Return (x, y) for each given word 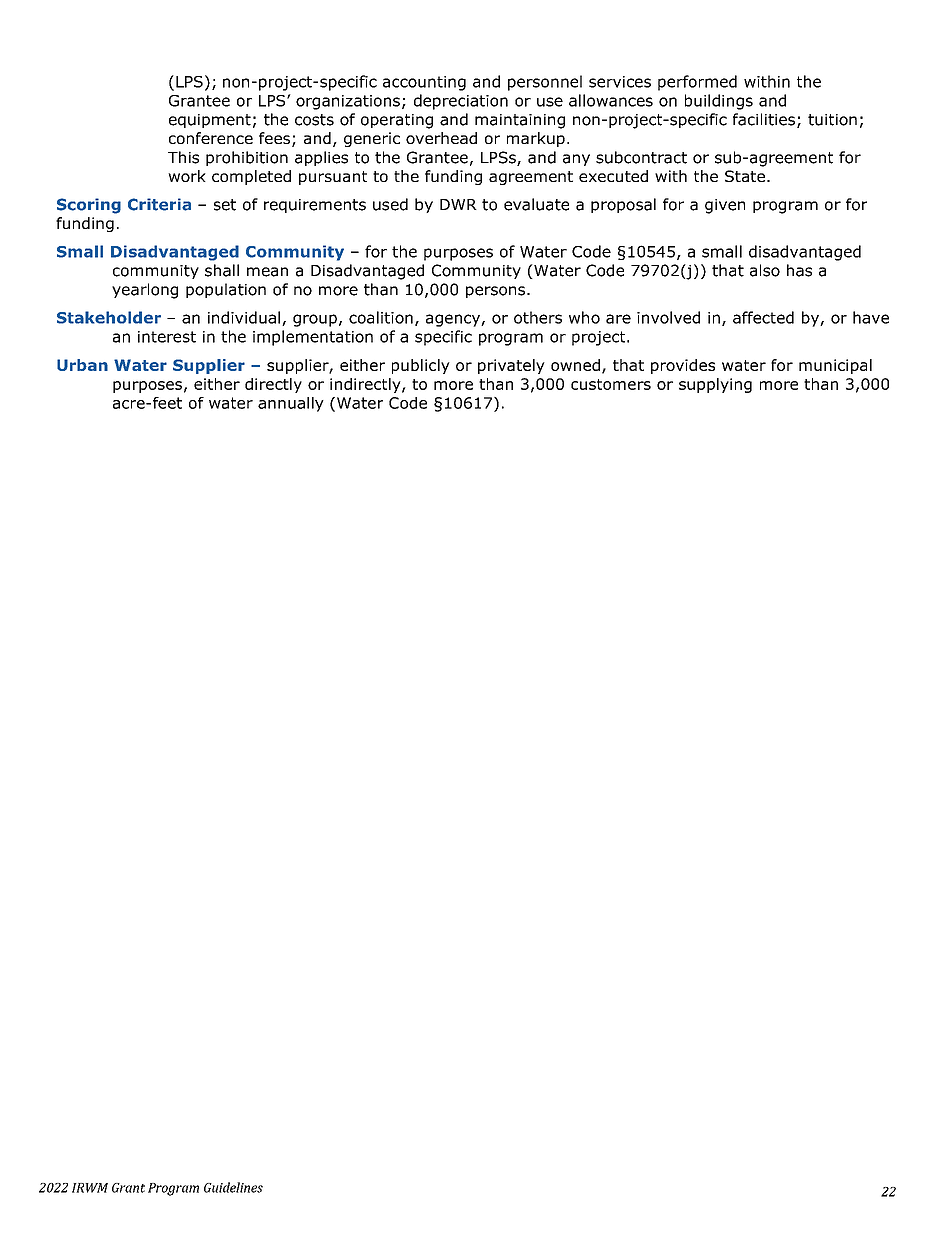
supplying (715, 385)
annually (291, 404)
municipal (835, 366)
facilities (764, 119)
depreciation (461, 102)
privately (511, 366)
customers (611, 384)
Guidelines (233, 1187)
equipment (210, 121)
